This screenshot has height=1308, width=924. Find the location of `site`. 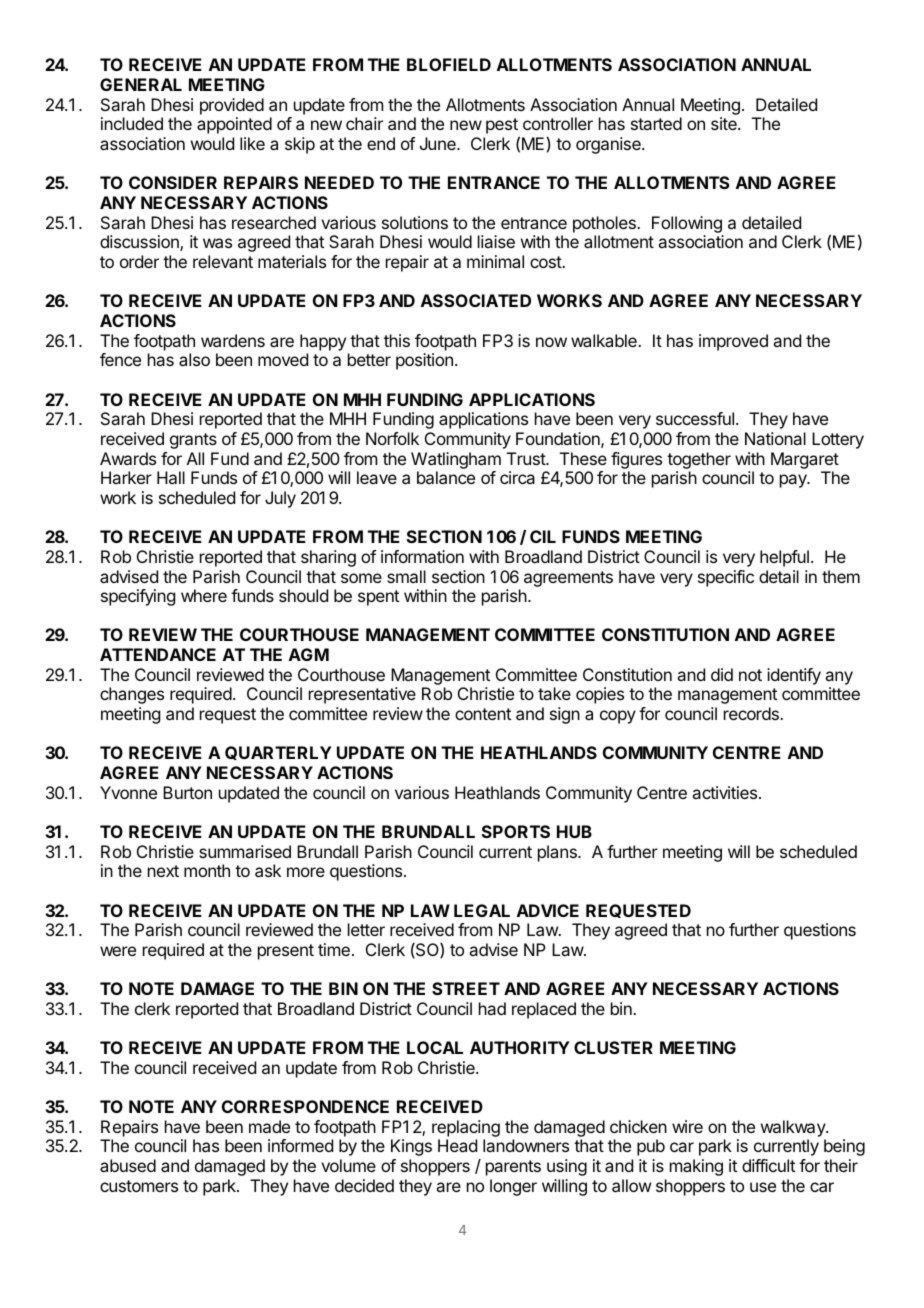

site is located at coordinates (725, 123).
